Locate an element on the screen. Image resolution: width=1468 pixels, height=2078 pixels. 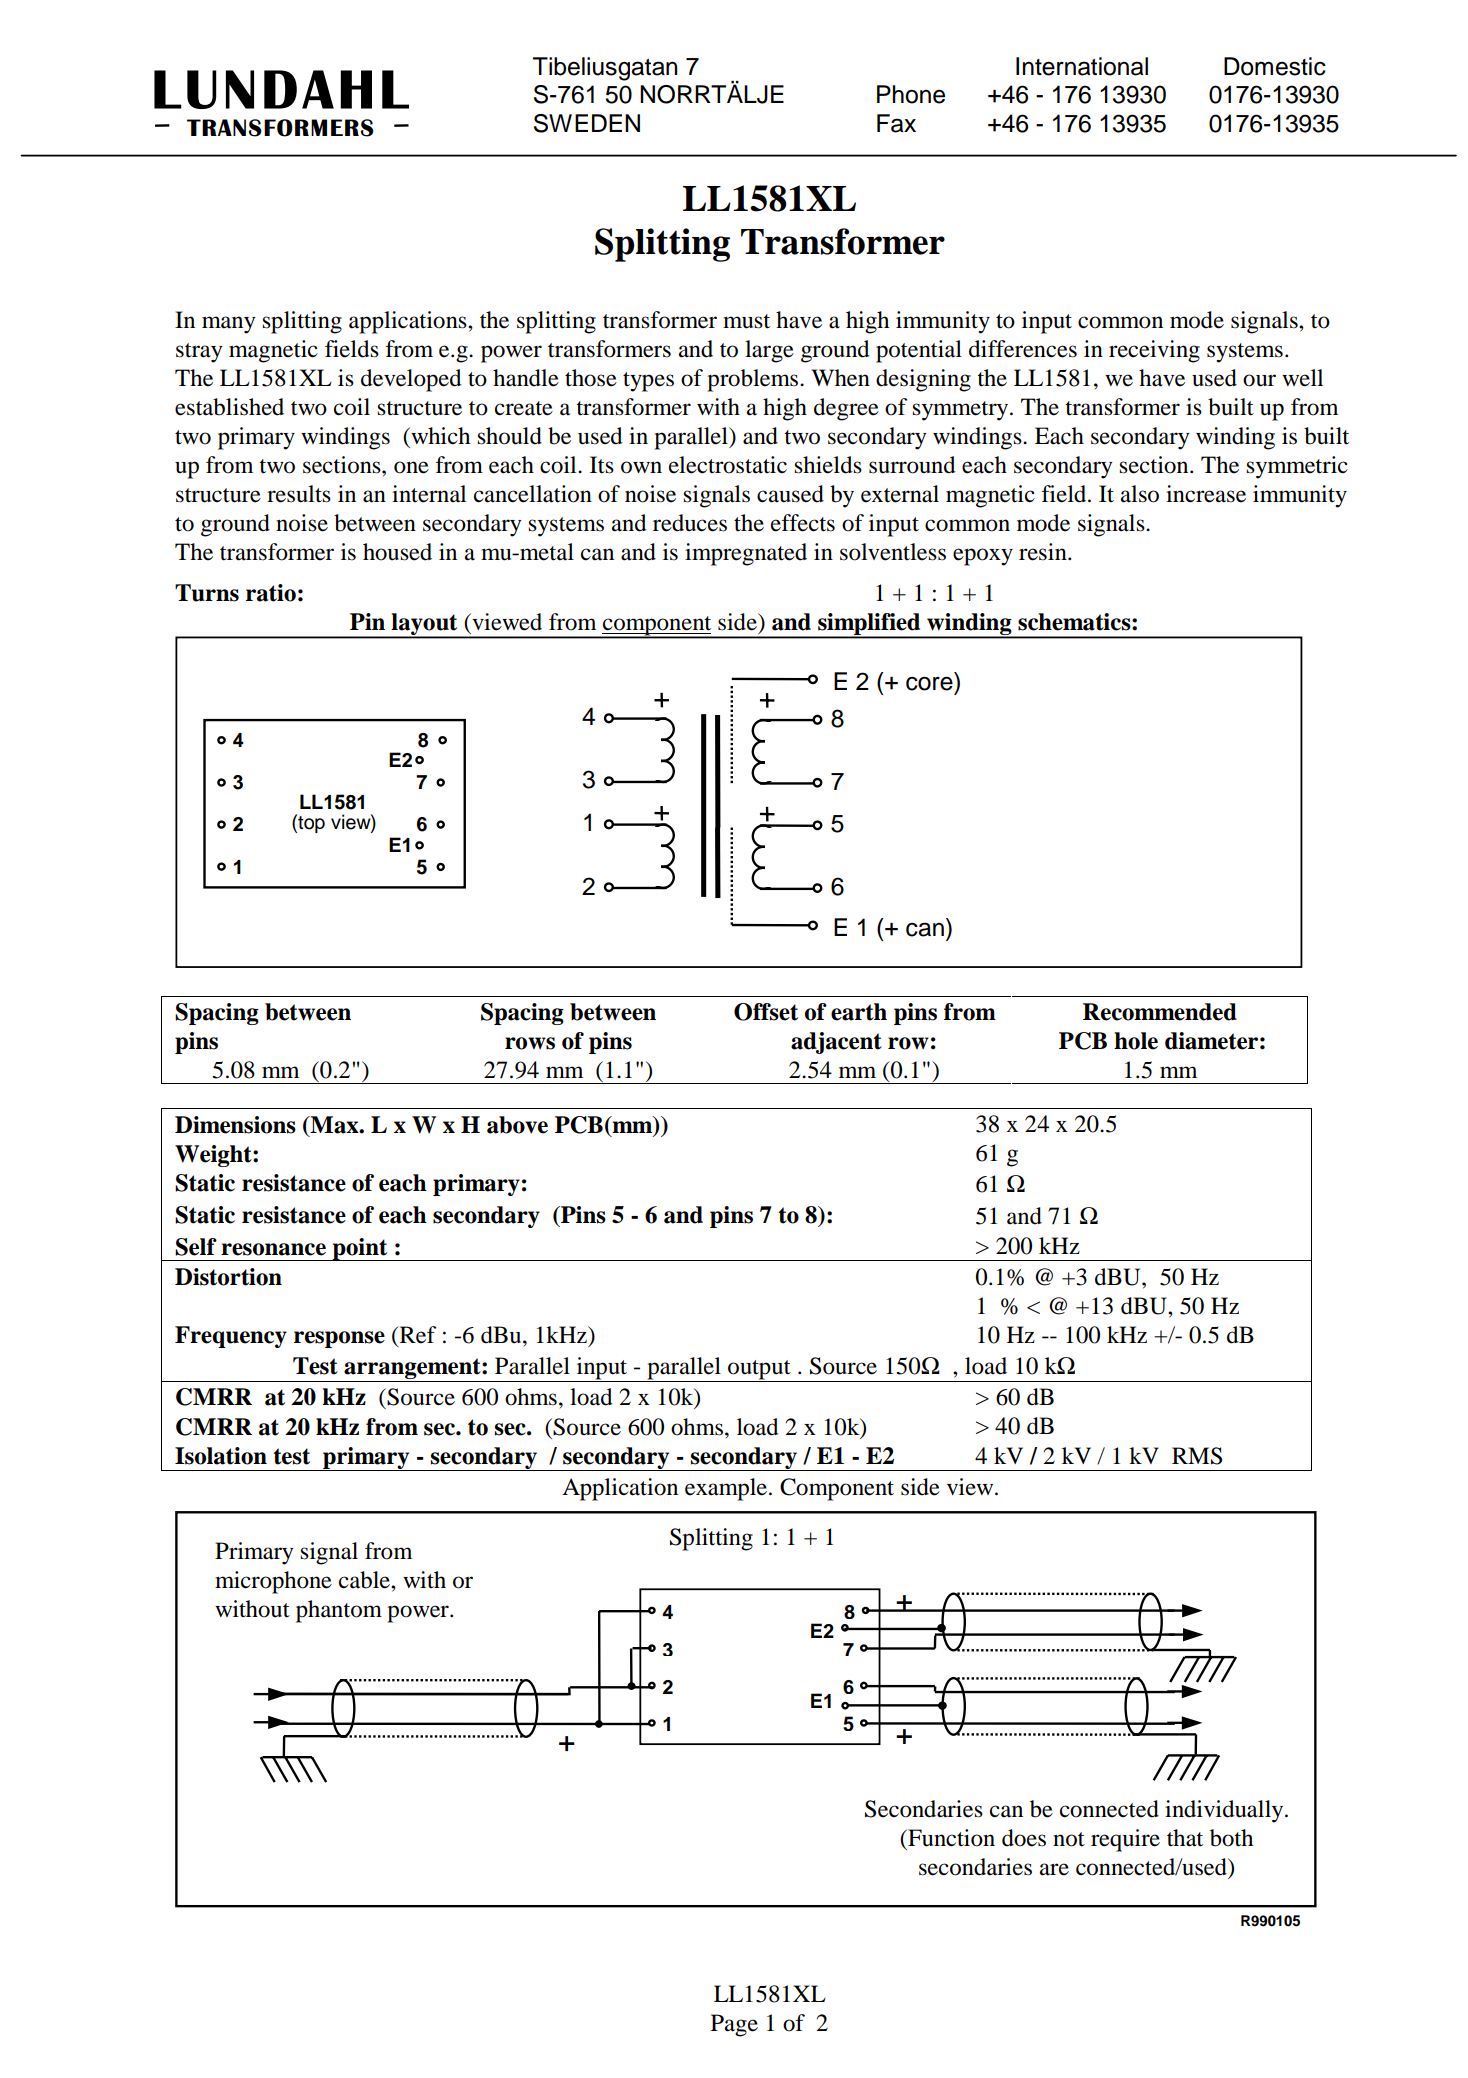
International is located at coordinates (1082, 66).
